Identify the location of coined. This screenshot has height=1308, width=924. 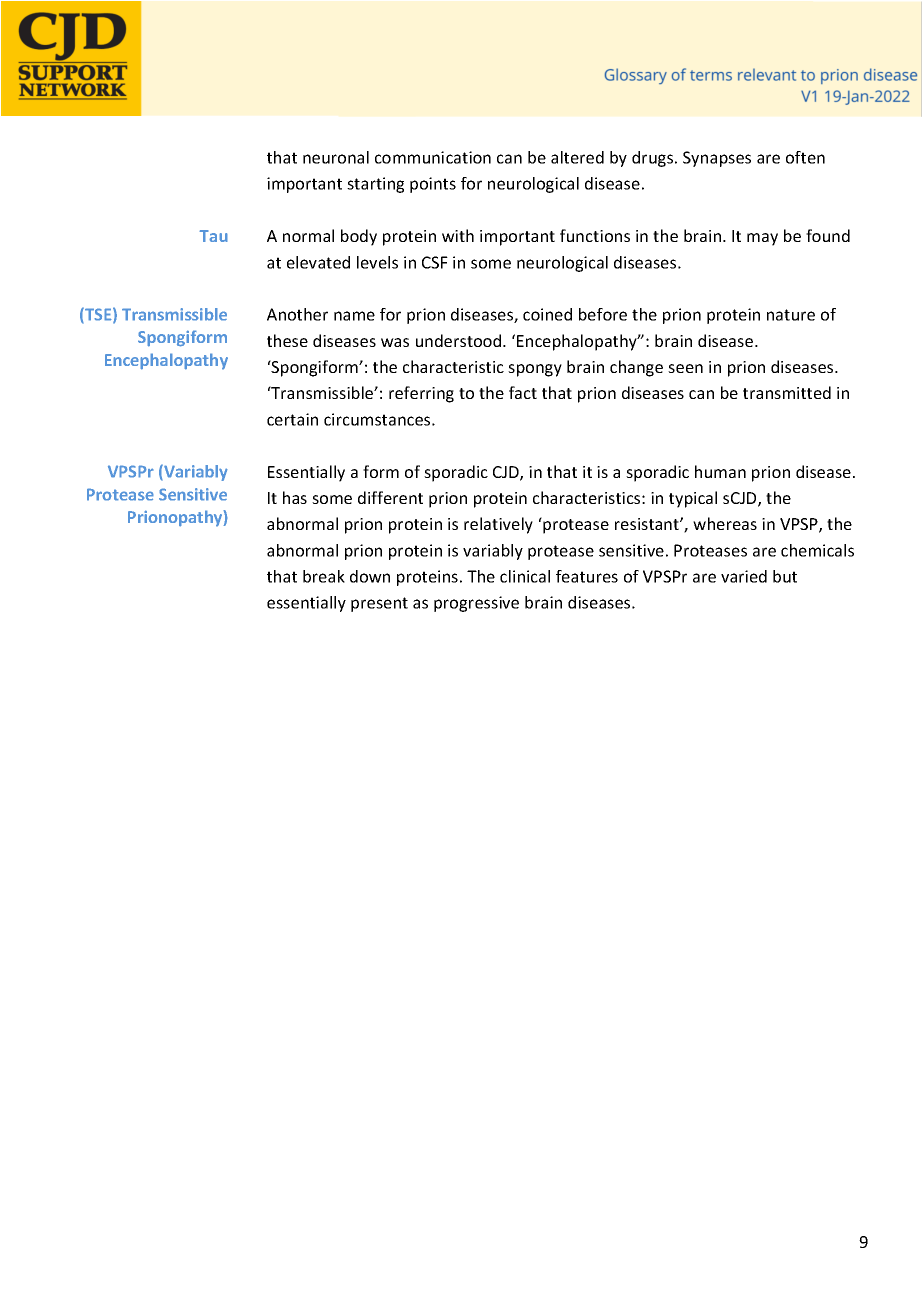
(547, 314).
